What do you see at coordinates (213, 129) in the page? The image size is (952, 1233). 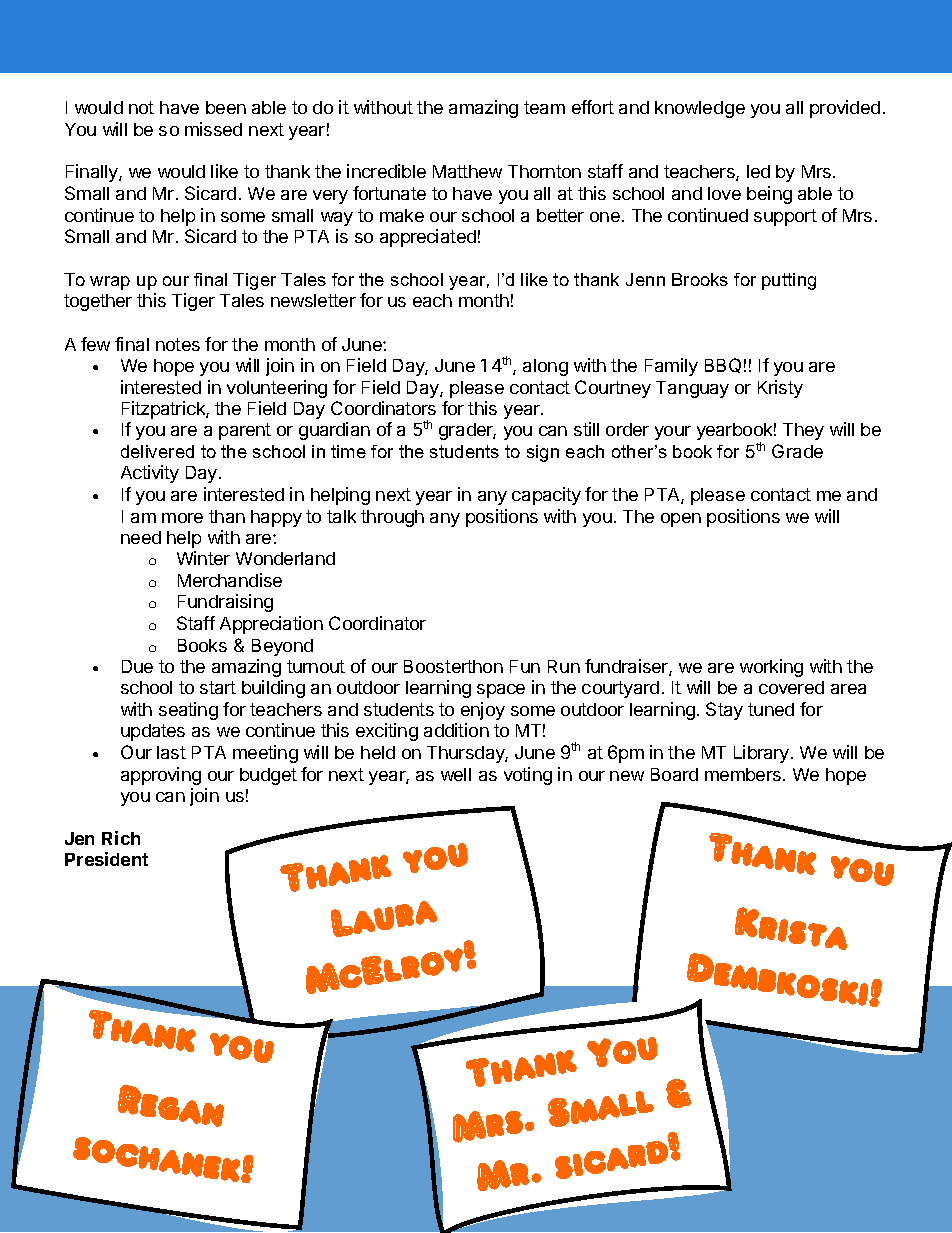 I see `missed` at bounding box center [213, 129].
